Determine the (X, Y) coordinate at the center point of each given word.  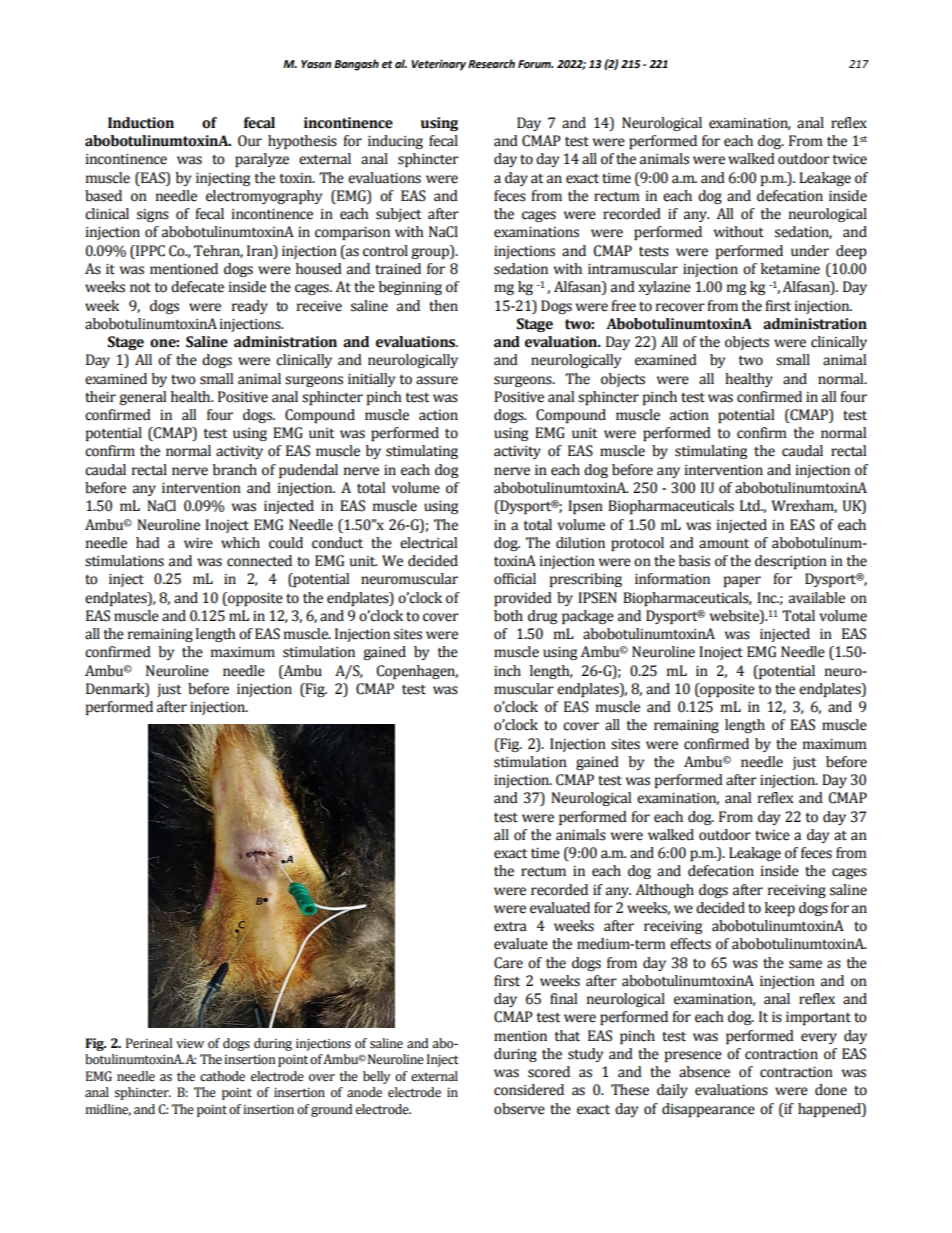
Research (491, 63)
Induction (141, 123)
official (515, 579)
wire (198, 543)
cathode (222, 1076)
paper (742, 581)
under (810, 251)
